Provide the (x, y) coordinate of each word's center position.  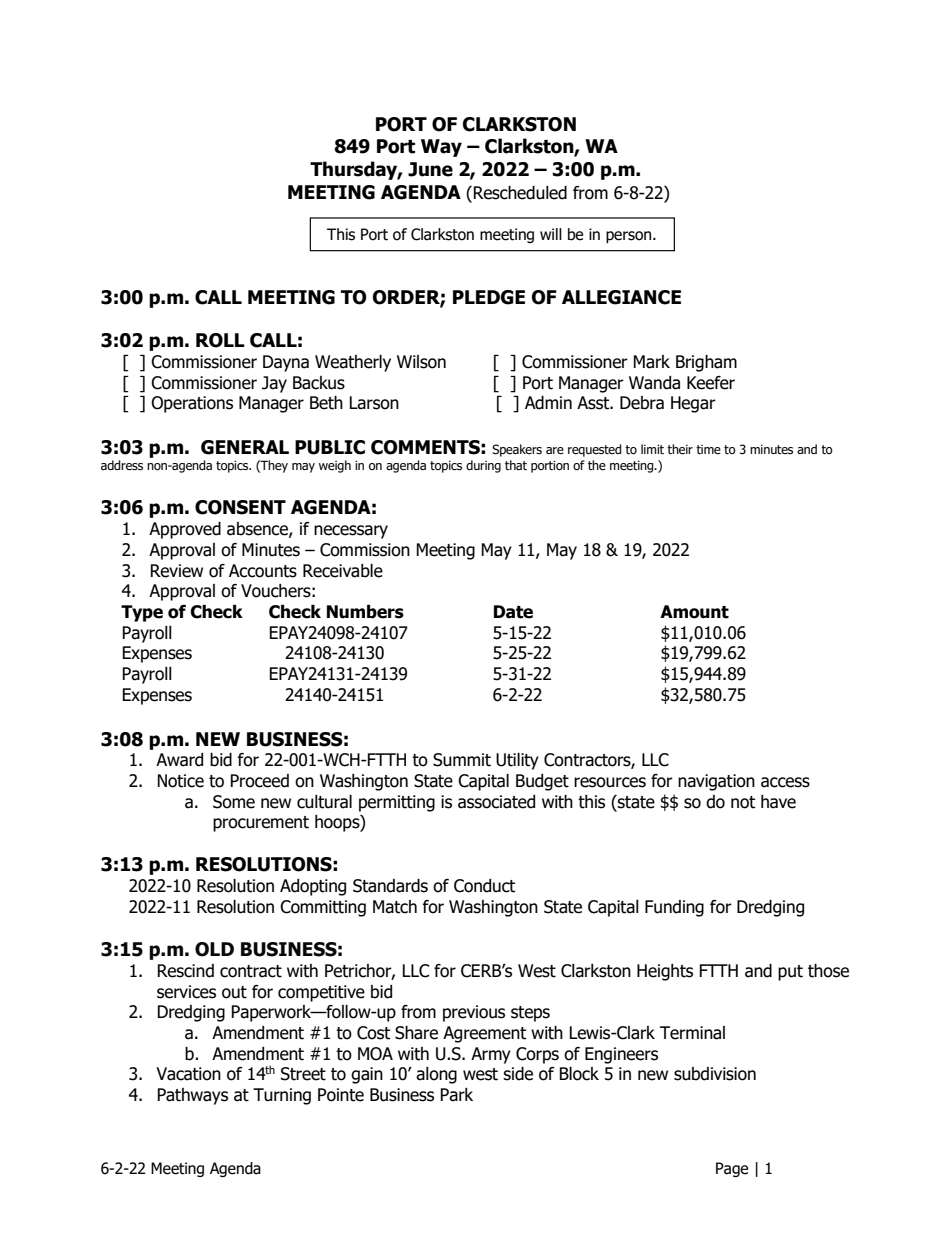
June (430, 169)
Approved (185, 530)
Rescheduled (520, 193)
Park (456, 1095)
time (708, 450)
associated (496, 802)
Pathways (192, 1096)
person (630, 237)
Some (234, 802)
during (483, 466)
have (778, 802)
